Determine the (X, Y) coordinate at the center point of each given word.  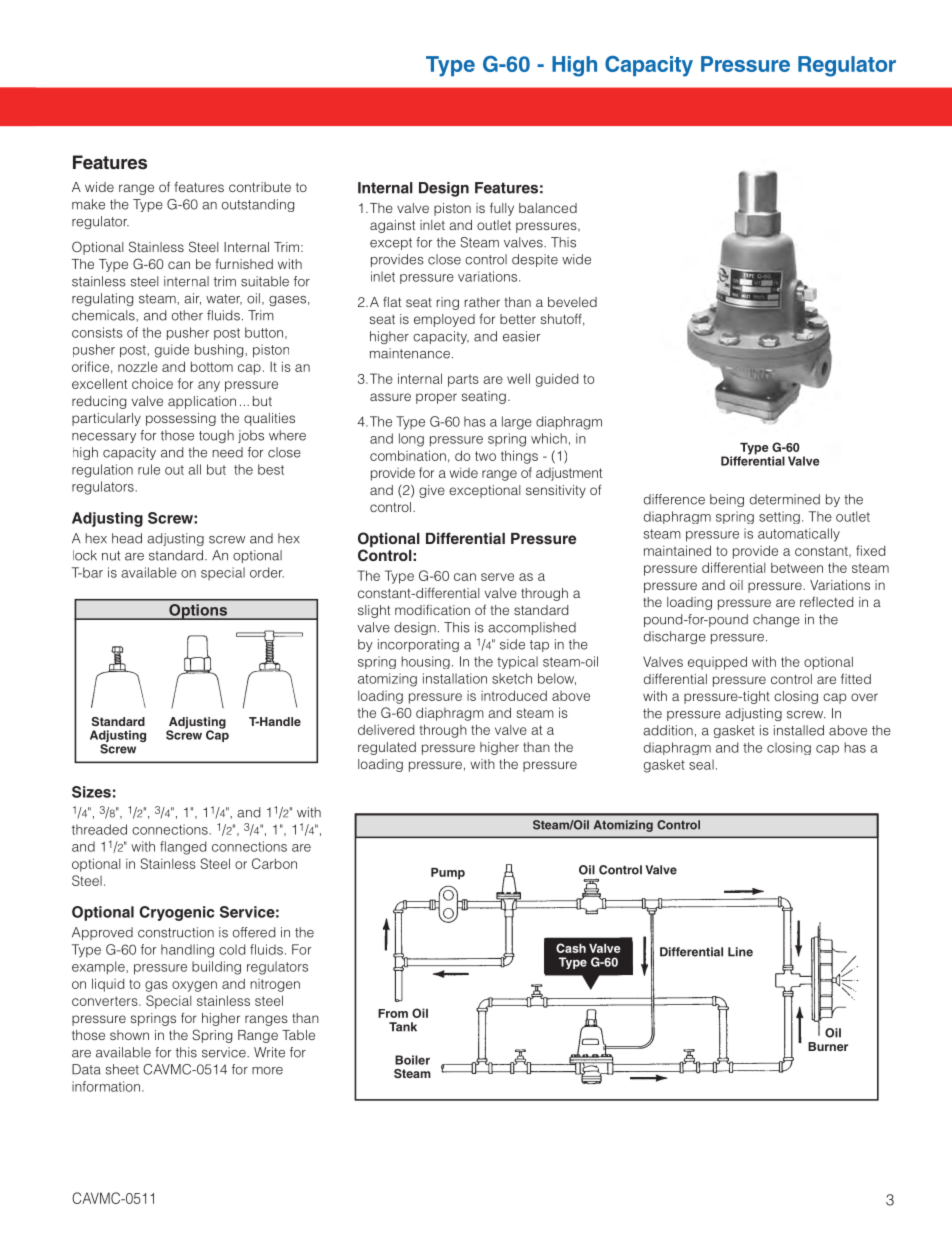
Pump (448, 874)
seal (701, 764)
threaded (99, 829)
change (776, 620)
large (517, 423)
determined (785, 499)
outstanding (258, 205)
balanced (548, 208)
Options (198, 612)
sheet (122, 1069)
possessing (181, 419)
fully (502, 209)
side (512, 644)
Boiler (412, 1060)
